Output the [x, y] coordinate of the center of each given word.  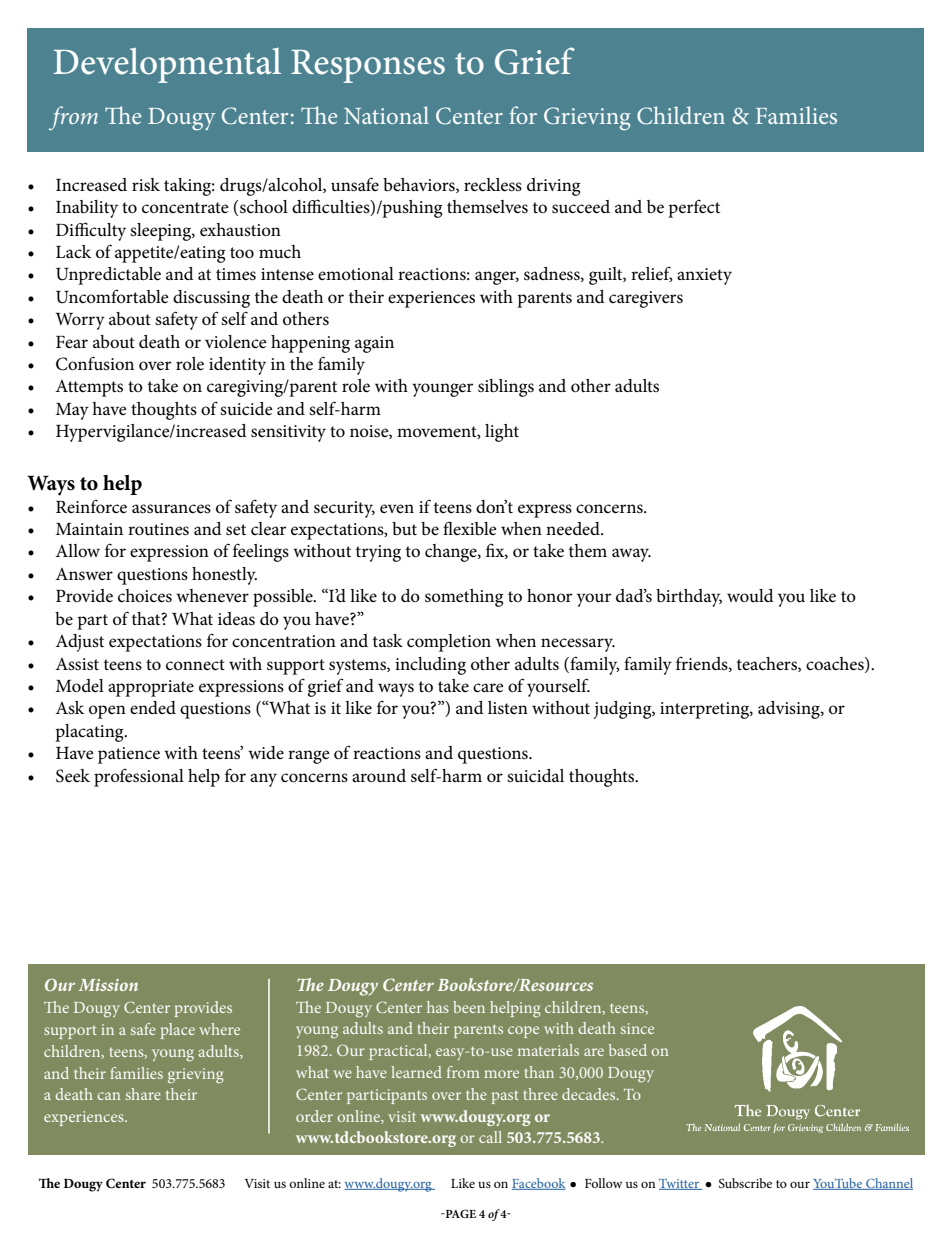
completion [449, 643]
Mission [108, 985]
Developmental [167, 65]
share [143, 1094]
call [490, 1137]
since [637, 1028]
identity [237, 366]
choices [145, 596]
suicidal [535, 775]
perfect [694, 209]
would [750, 596]
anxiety [704, 276]
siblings [506, 388]
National [386, 115]
